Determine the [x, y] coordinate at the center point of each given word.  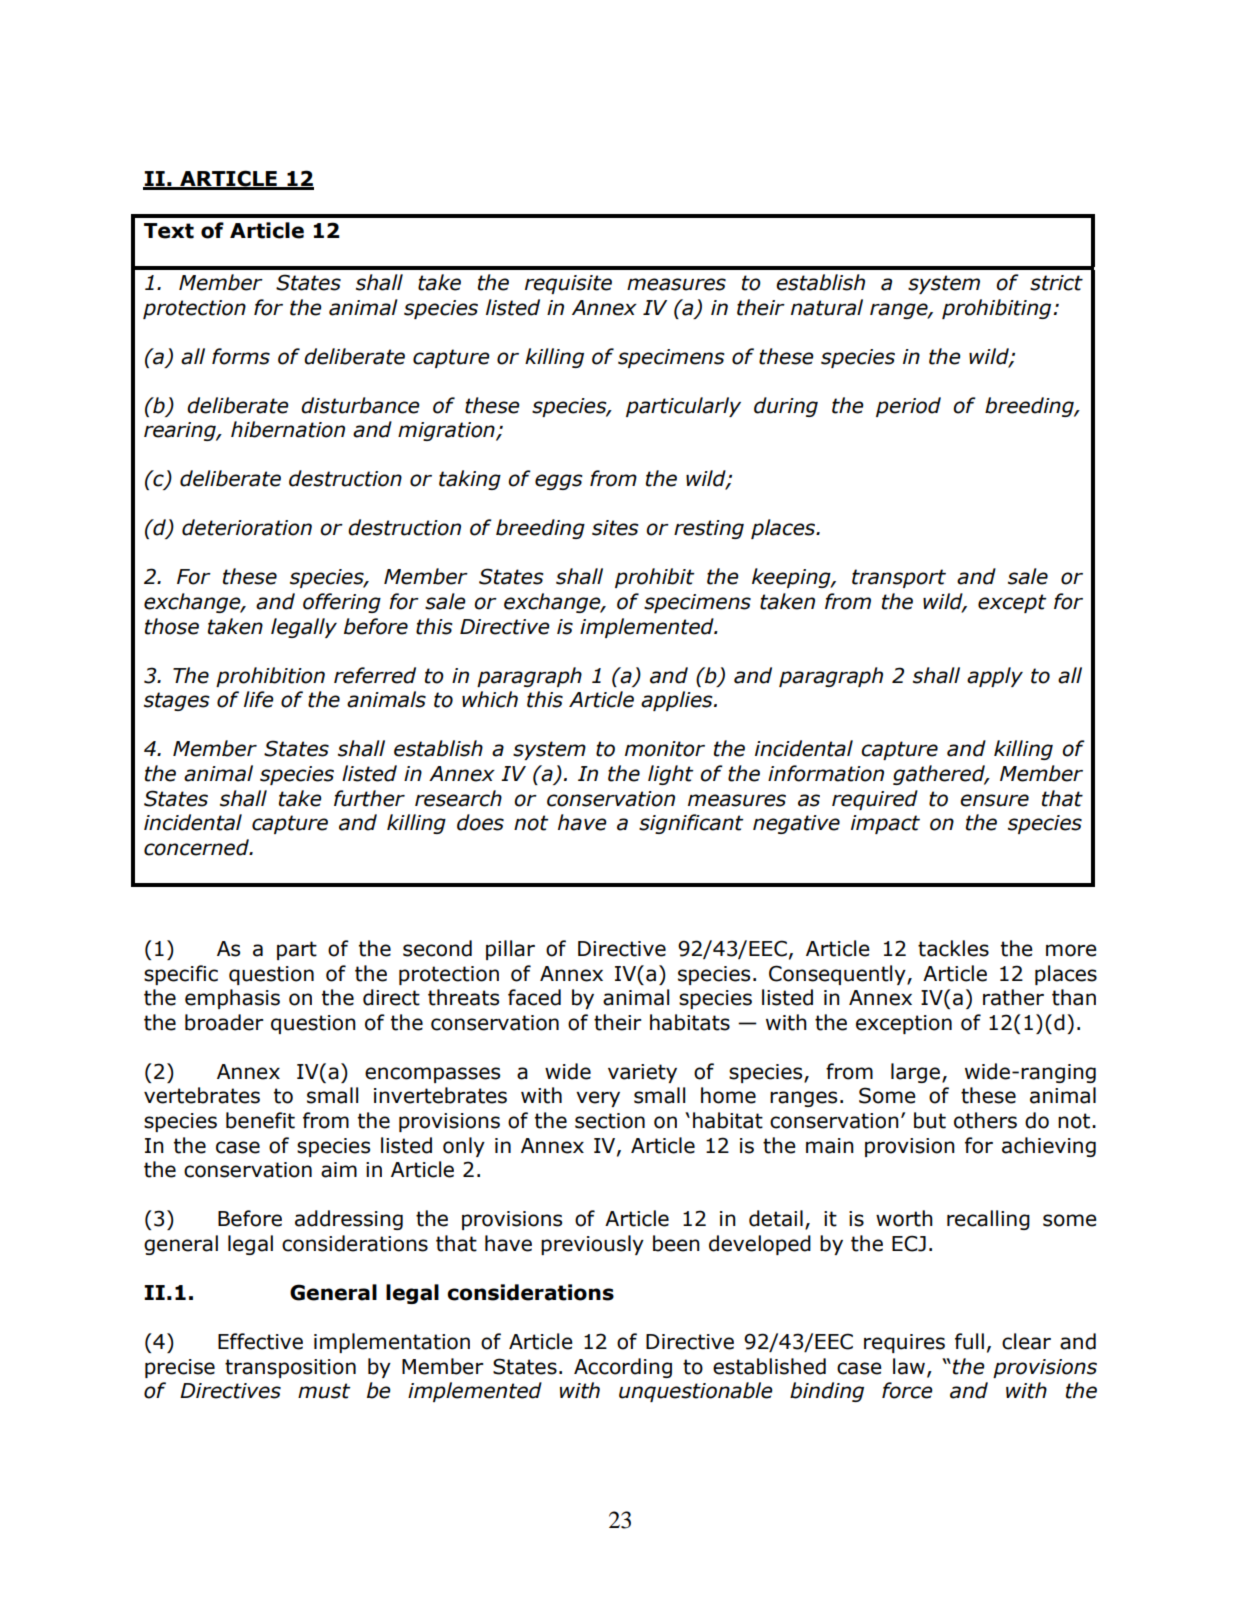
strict [1056, 283]
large [917, 1073]
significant [691, 824]
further [369, 798]
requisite [568, 284]
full [969, 1341]
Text [169, 231]
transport [899, 578]
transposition [290, 1368]
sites [615, 528]
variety [642, 1073]
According [623, 1368]
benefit [260, 1120]
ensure [994, 800]
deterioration [247, 527]
